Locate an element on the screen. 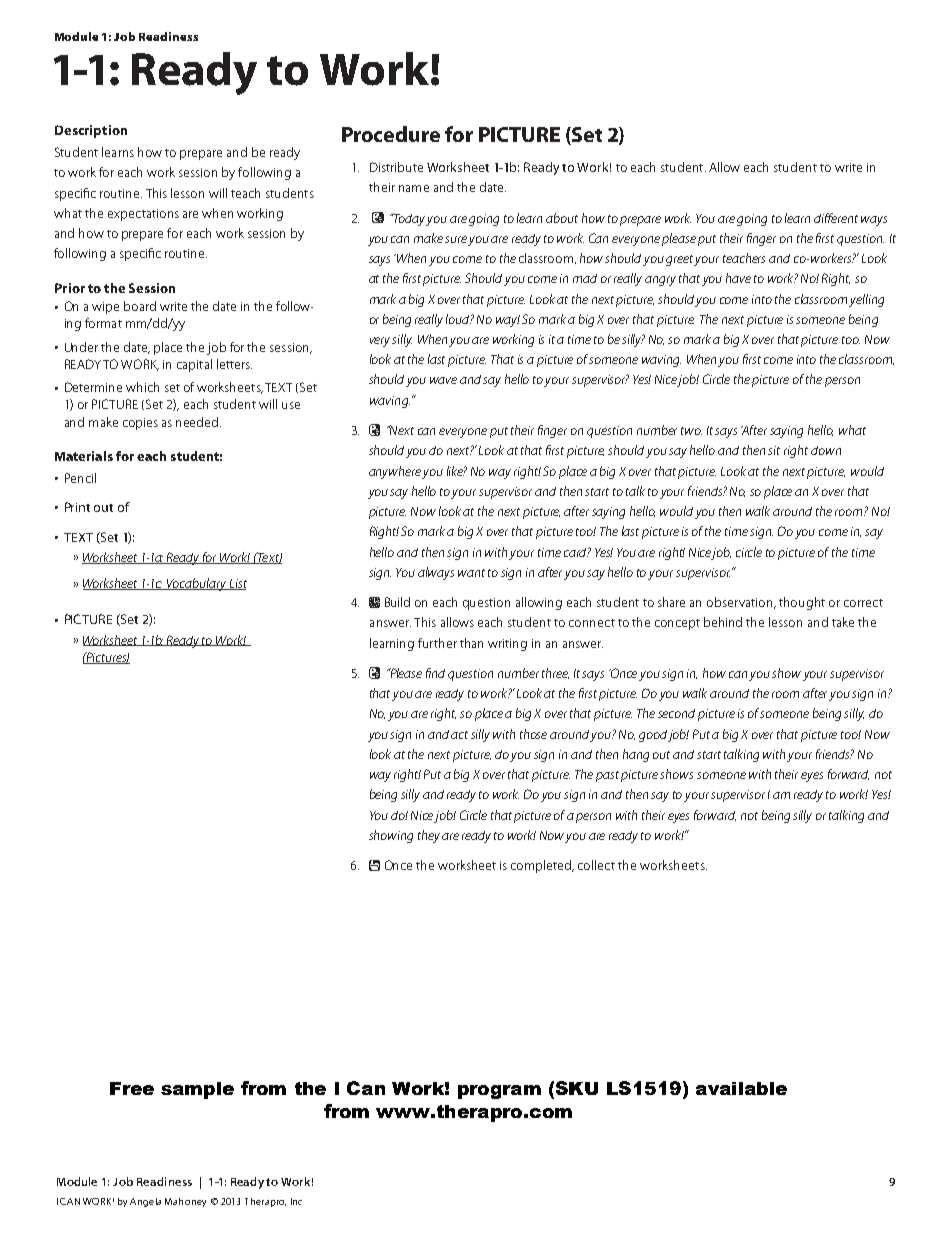 This screenshot has height=1233, width=952. completed is located at coordinates (542, 866).
